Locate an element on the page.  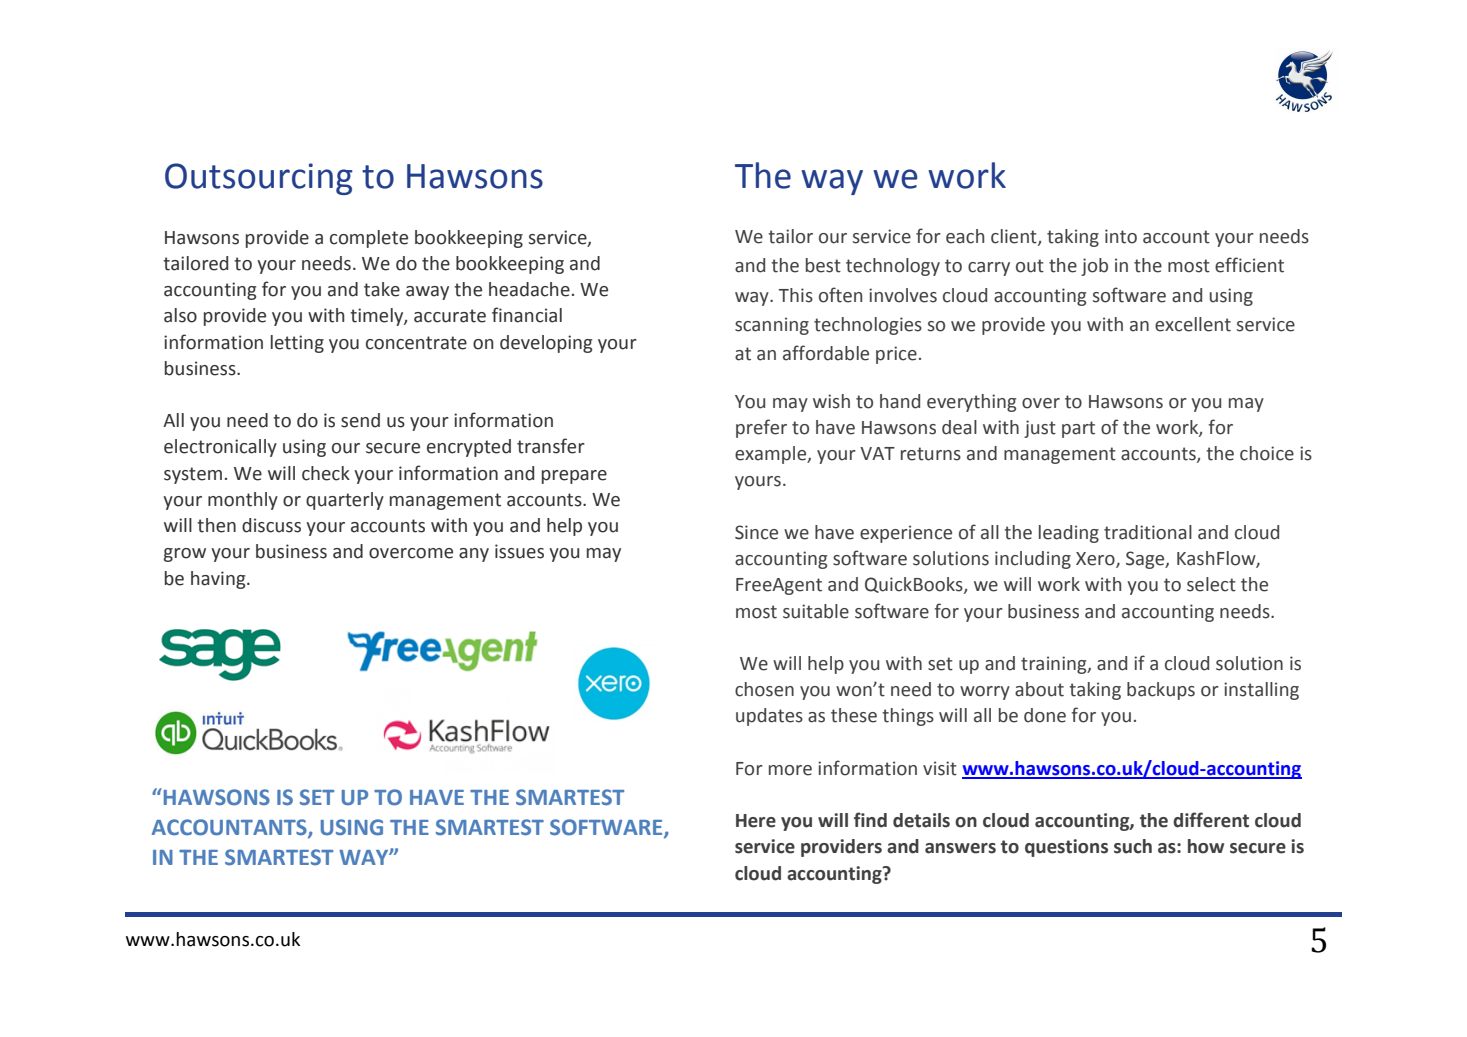
Here is located at coordinates (756, 821).
